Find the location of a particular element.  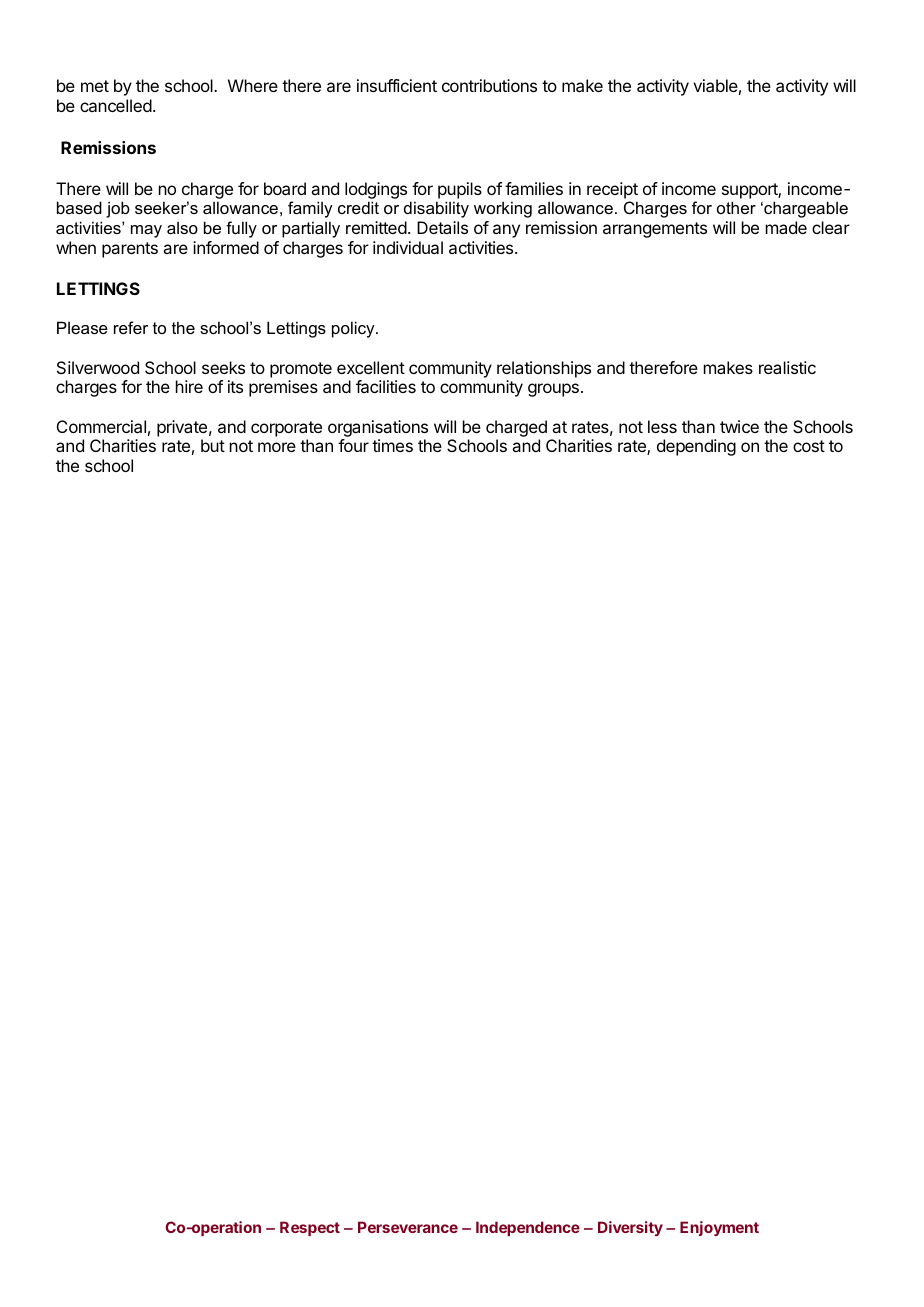

Respect is located at coordinates (310, 1228).
